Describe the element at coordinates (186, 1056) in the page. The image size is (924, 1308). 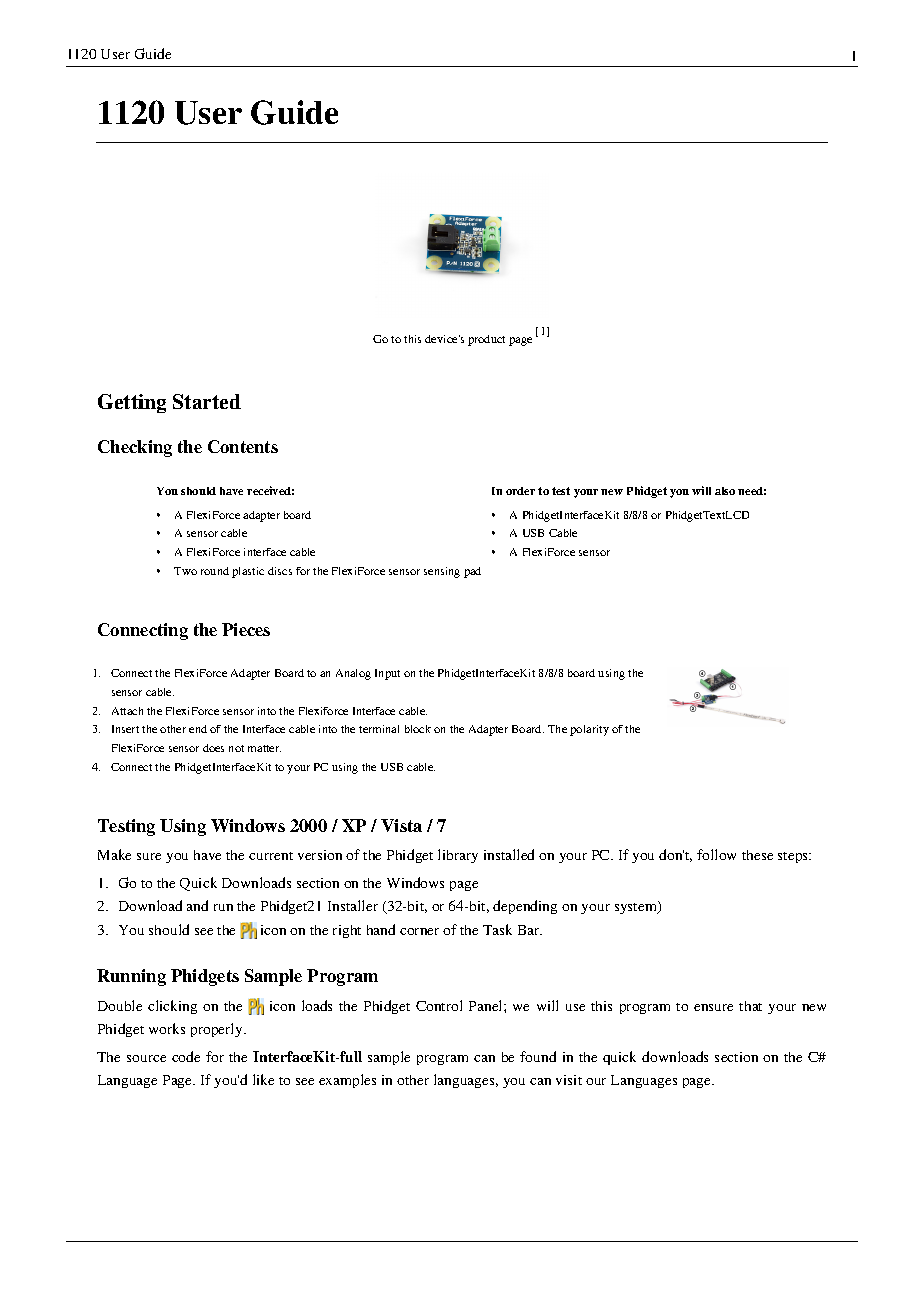
I see `code` at that location.
